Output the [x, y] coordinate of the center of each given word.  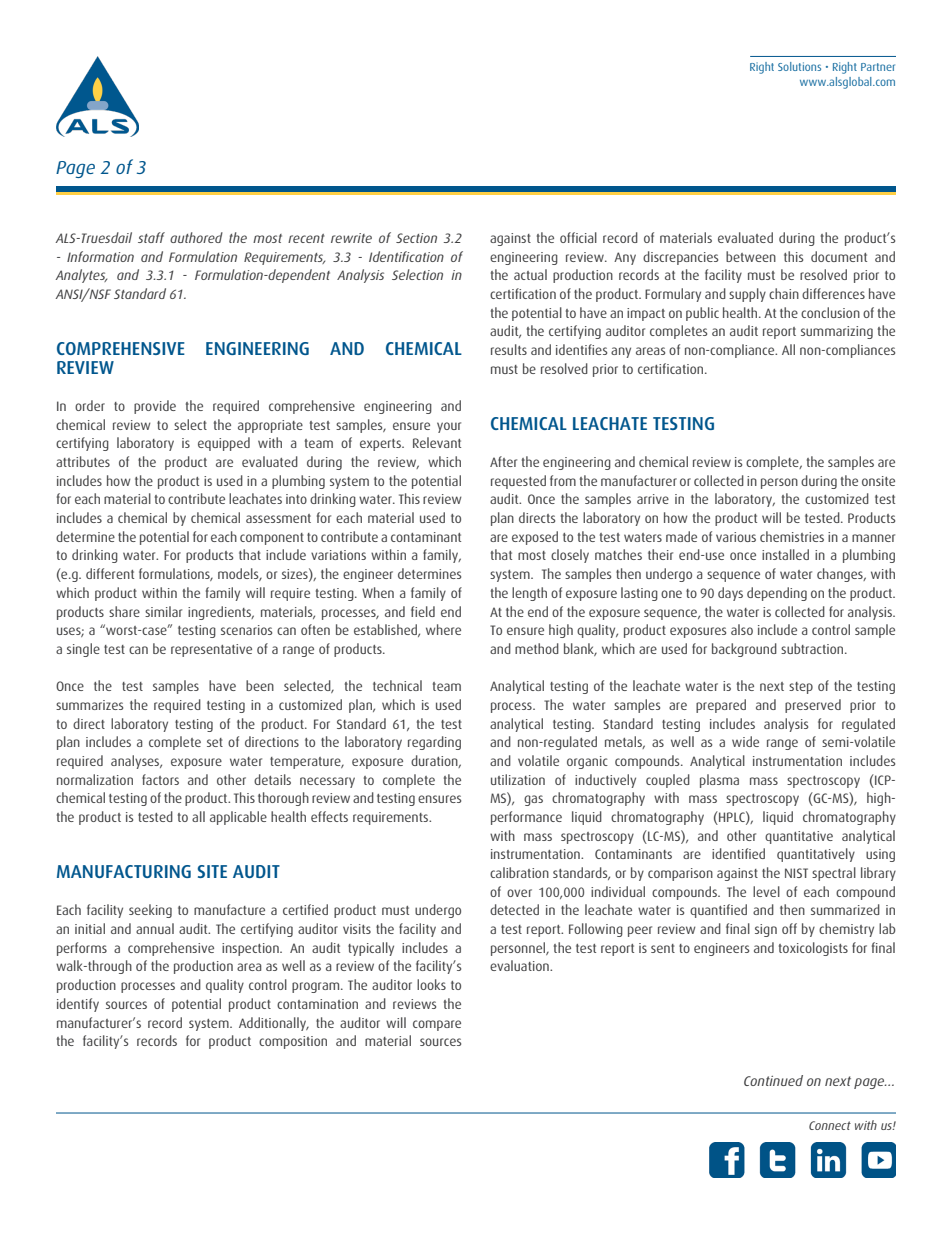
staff [151, 237]
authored [196, 237]
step [801, 688]
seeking [150, 911]
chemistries [792, 536]
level [766, 891]
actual [530, 274]
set [215, 742]
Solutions [799, 66]
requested [518, 482]
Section [416, 238]
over [519, 893]
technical [397, 685]
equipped [224, 444]
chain [784, 293]
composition [293, 1042]
